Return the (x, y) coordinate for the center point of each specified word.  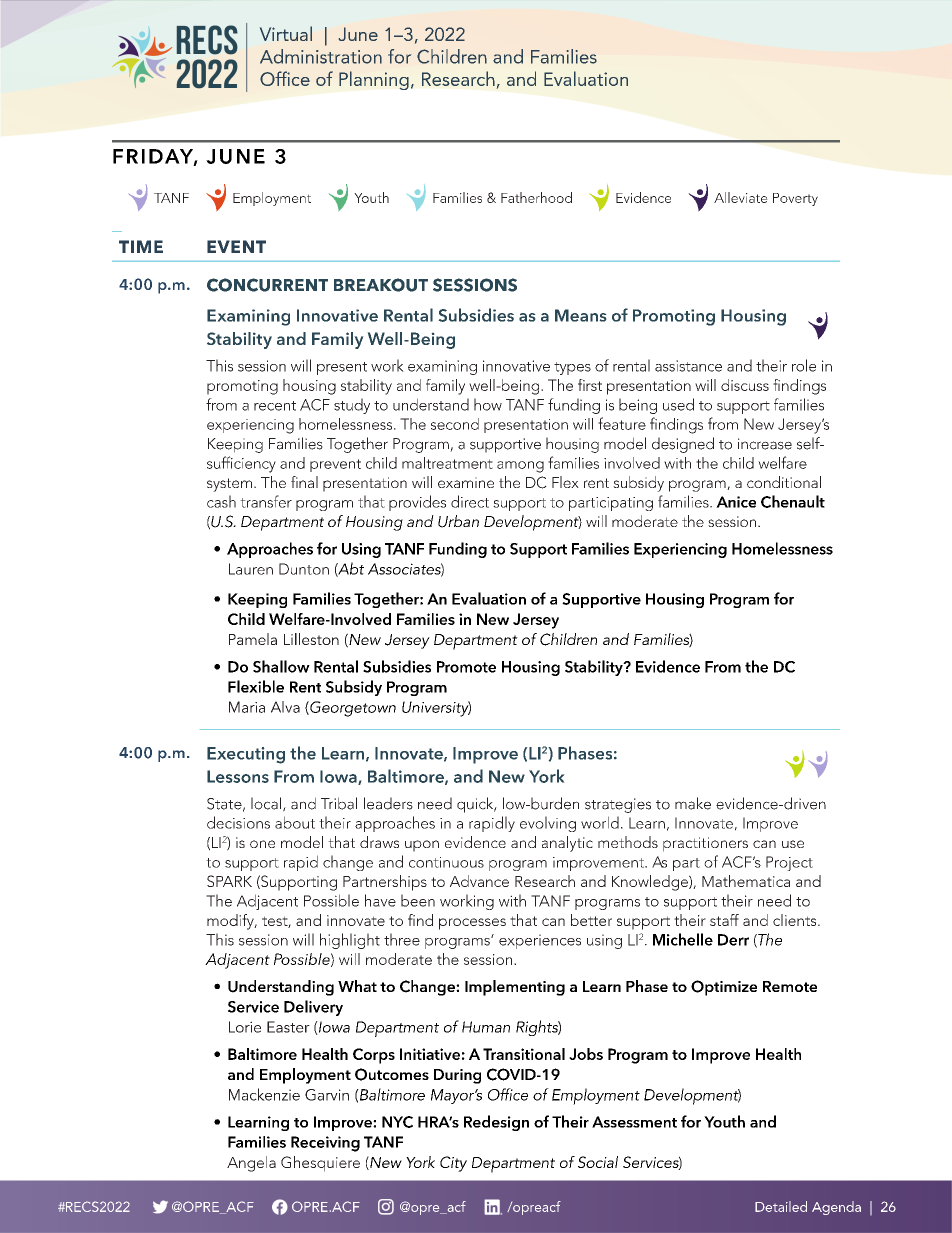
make (693, 803)
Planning (374, 80)
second (455, 424)
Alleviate (741, 197)
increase (765, 444)
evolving (548, 824)
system (229, 485)
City (453, 1164)
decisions (238, 822)
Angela (251, 1164)
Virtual (286, 33)
